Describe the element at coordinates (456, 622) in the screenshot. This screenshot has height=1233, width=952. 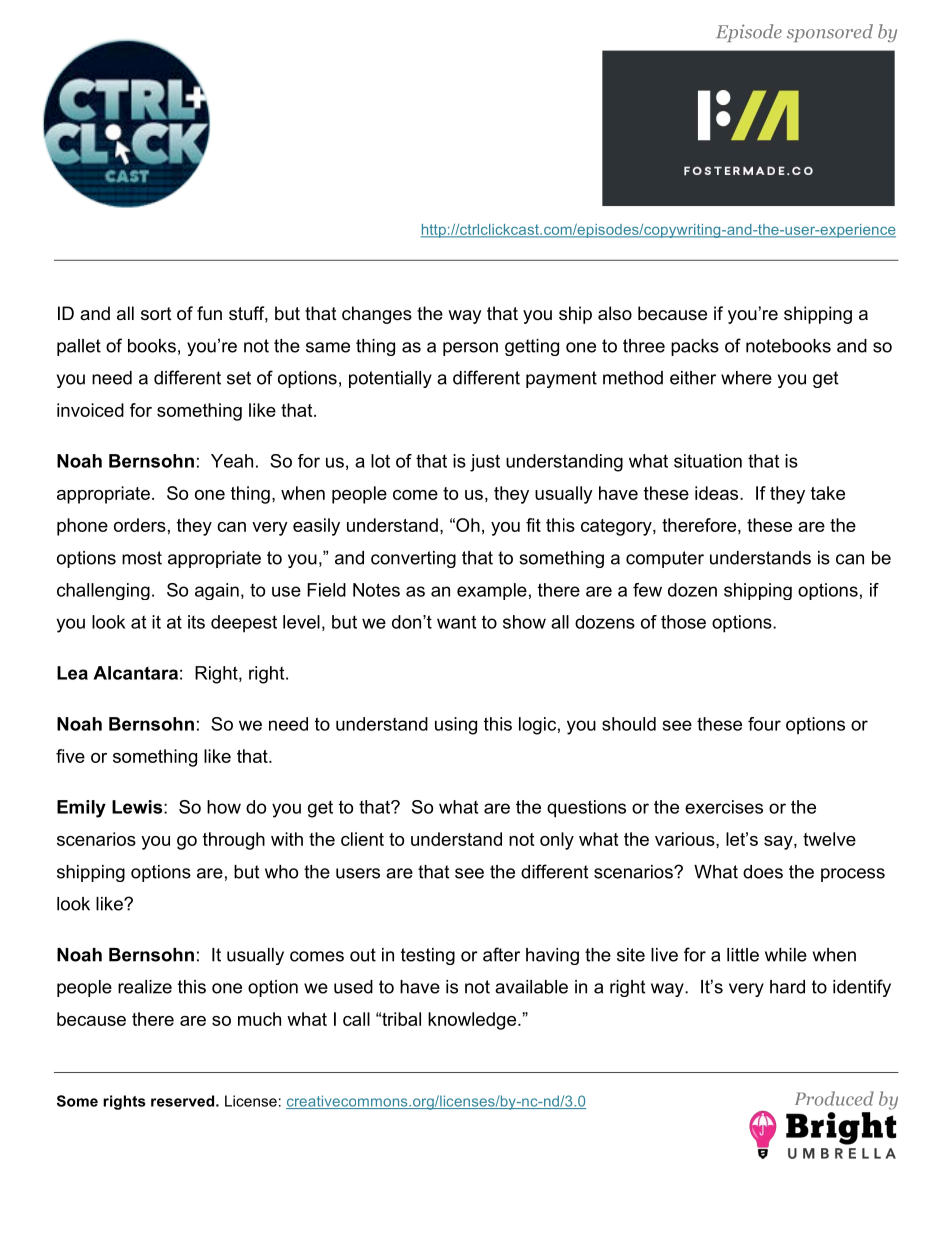
I see `want` at that location.
